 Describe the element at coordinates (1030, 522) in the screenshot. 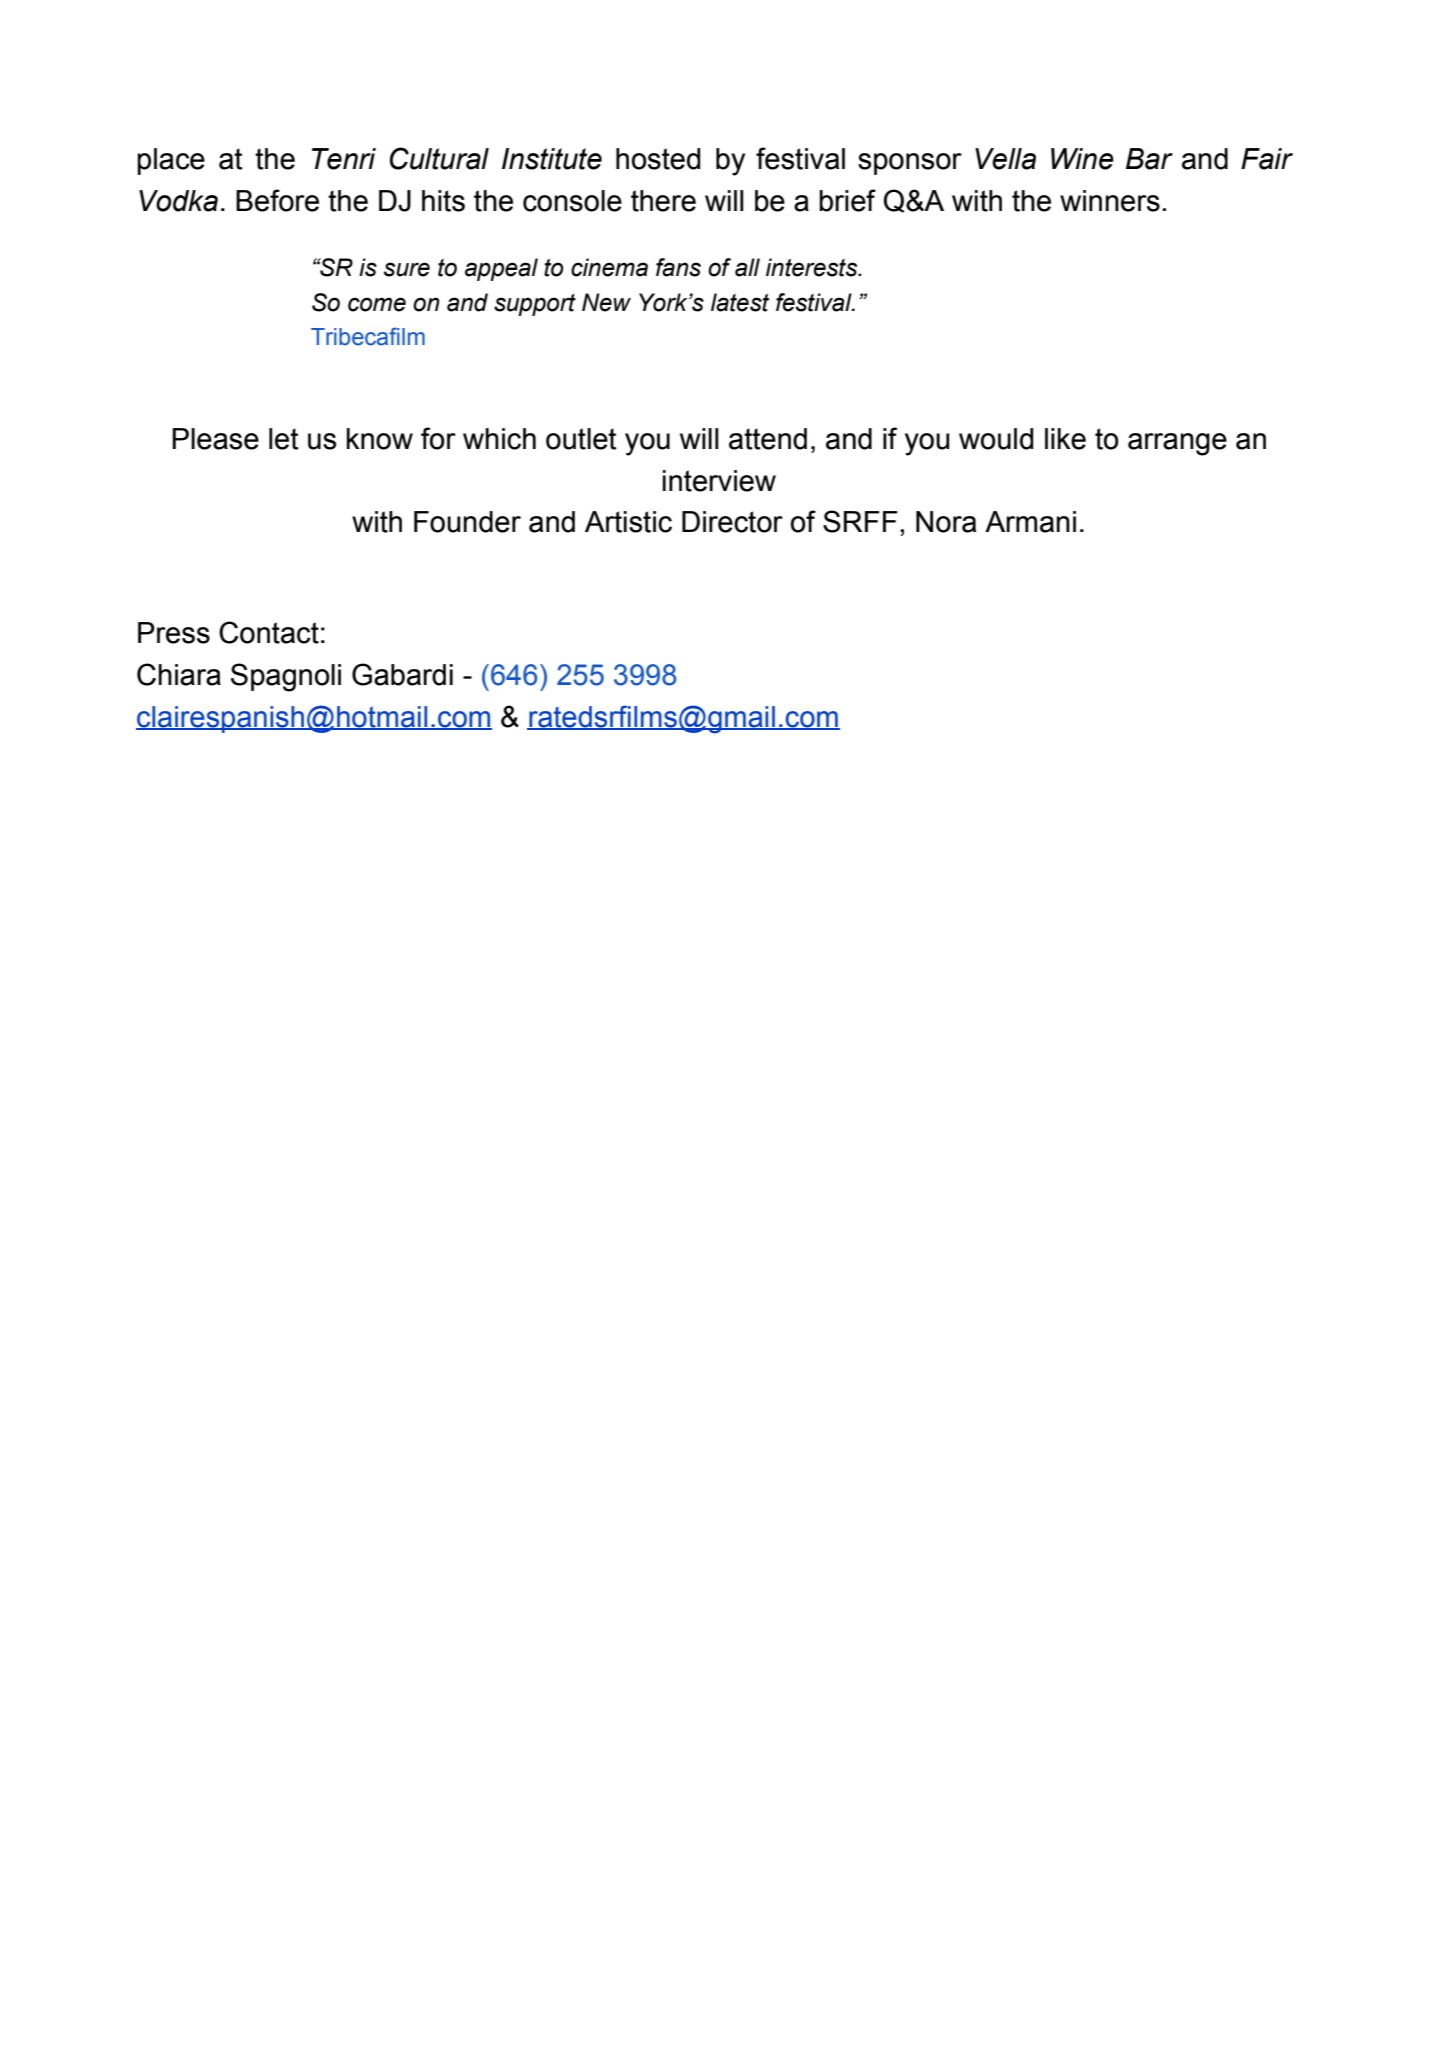

I see `Armani` at that location.
